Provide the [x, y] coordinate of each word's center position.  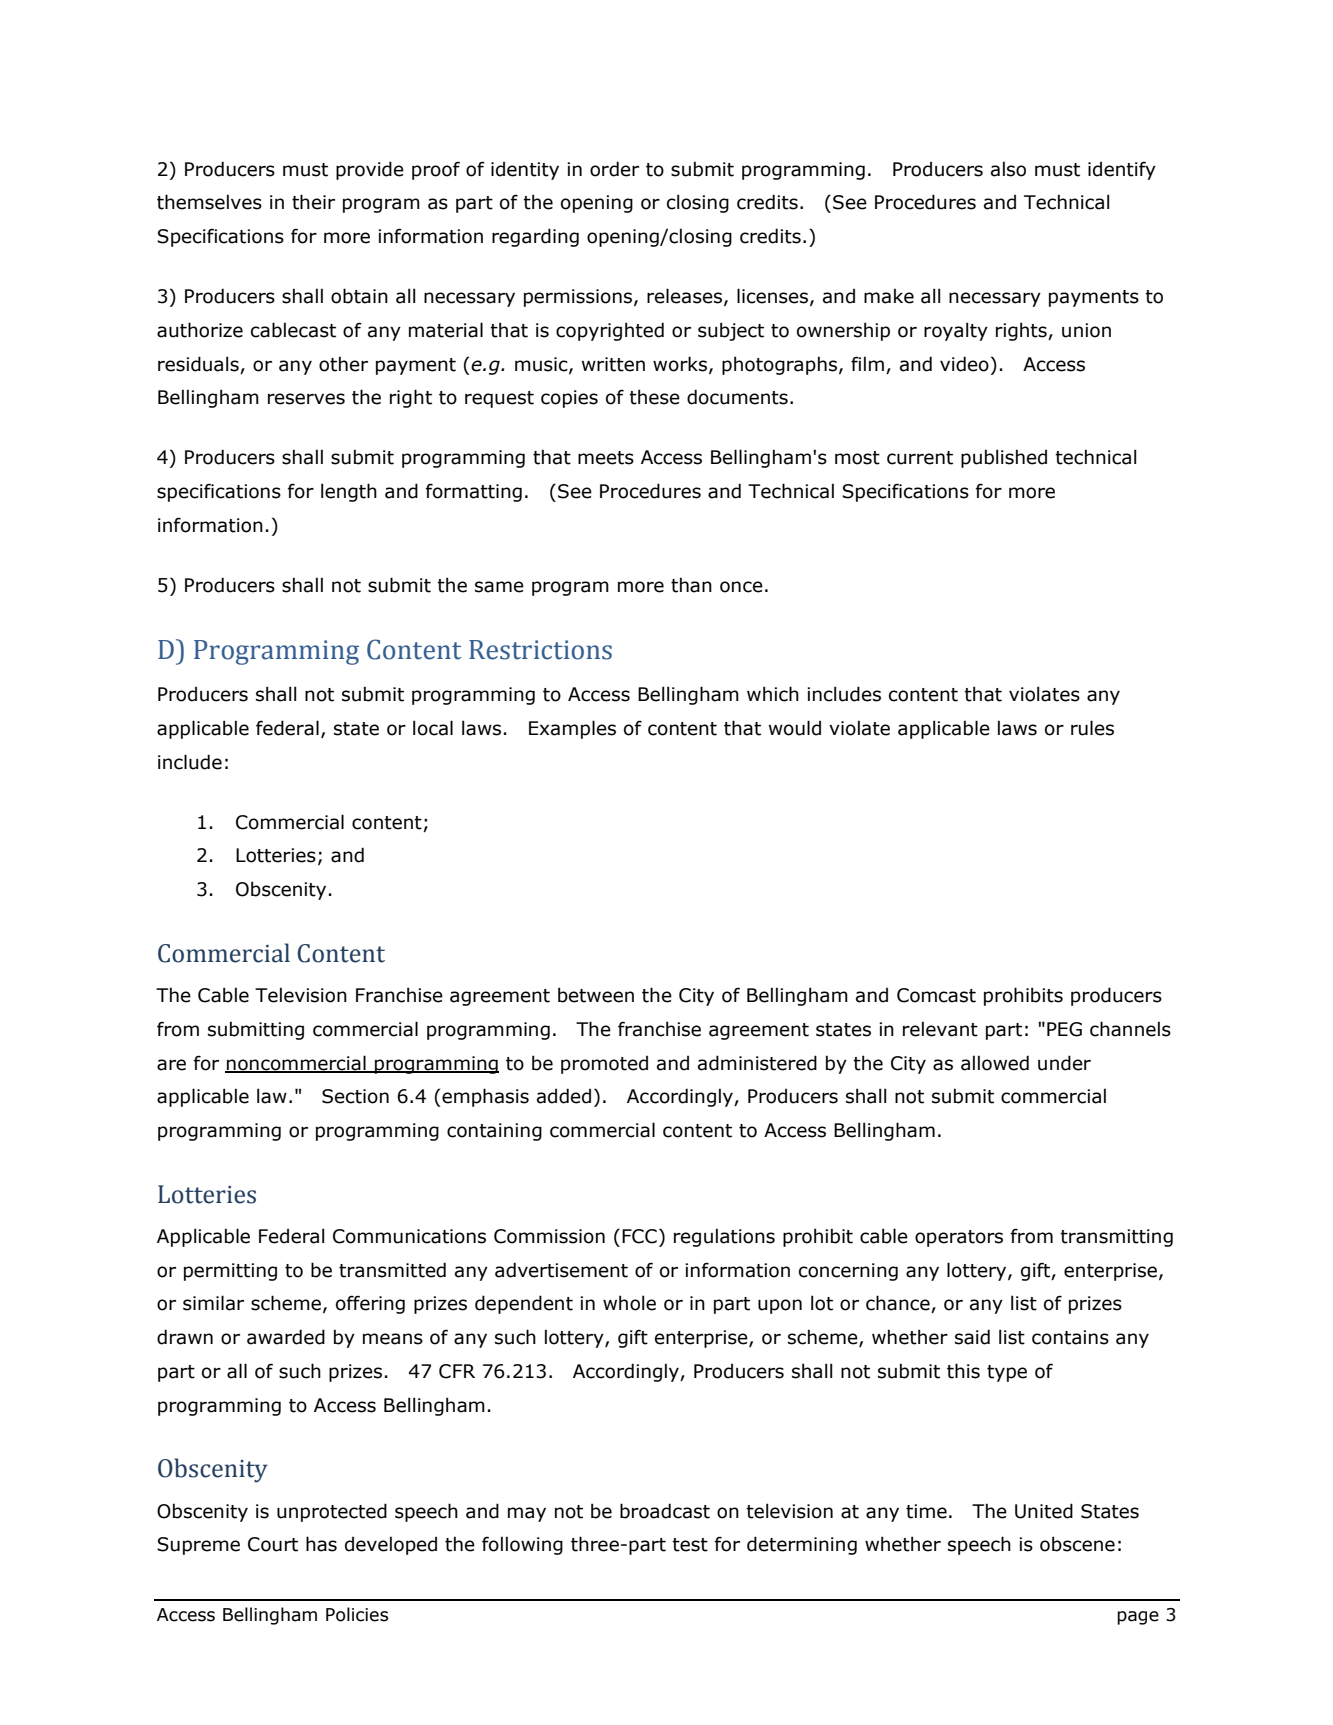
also [1008, 169]
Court [273, 1544]
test [690, 1545]
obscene [1077, 1544]
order [614, 169]
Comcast [936, 995]
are [171, 1065]
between [596, 995]
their [313, 202]
